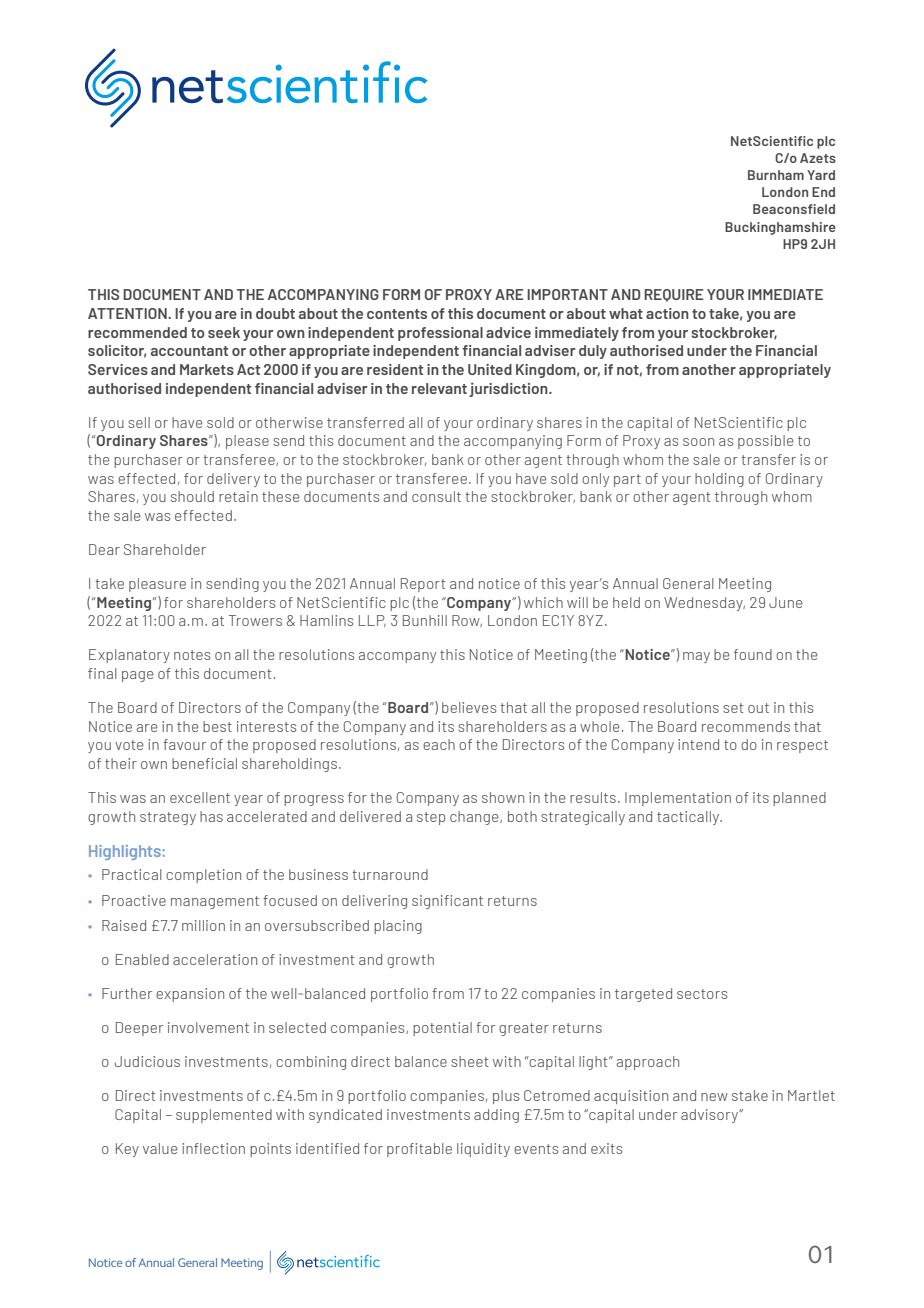 The width and height of the screenshot is (924, 1308). What do you see at coordinates (224, 1116) in the screenshot?
I see `supplemented` at bounding box center [224, 1116].
